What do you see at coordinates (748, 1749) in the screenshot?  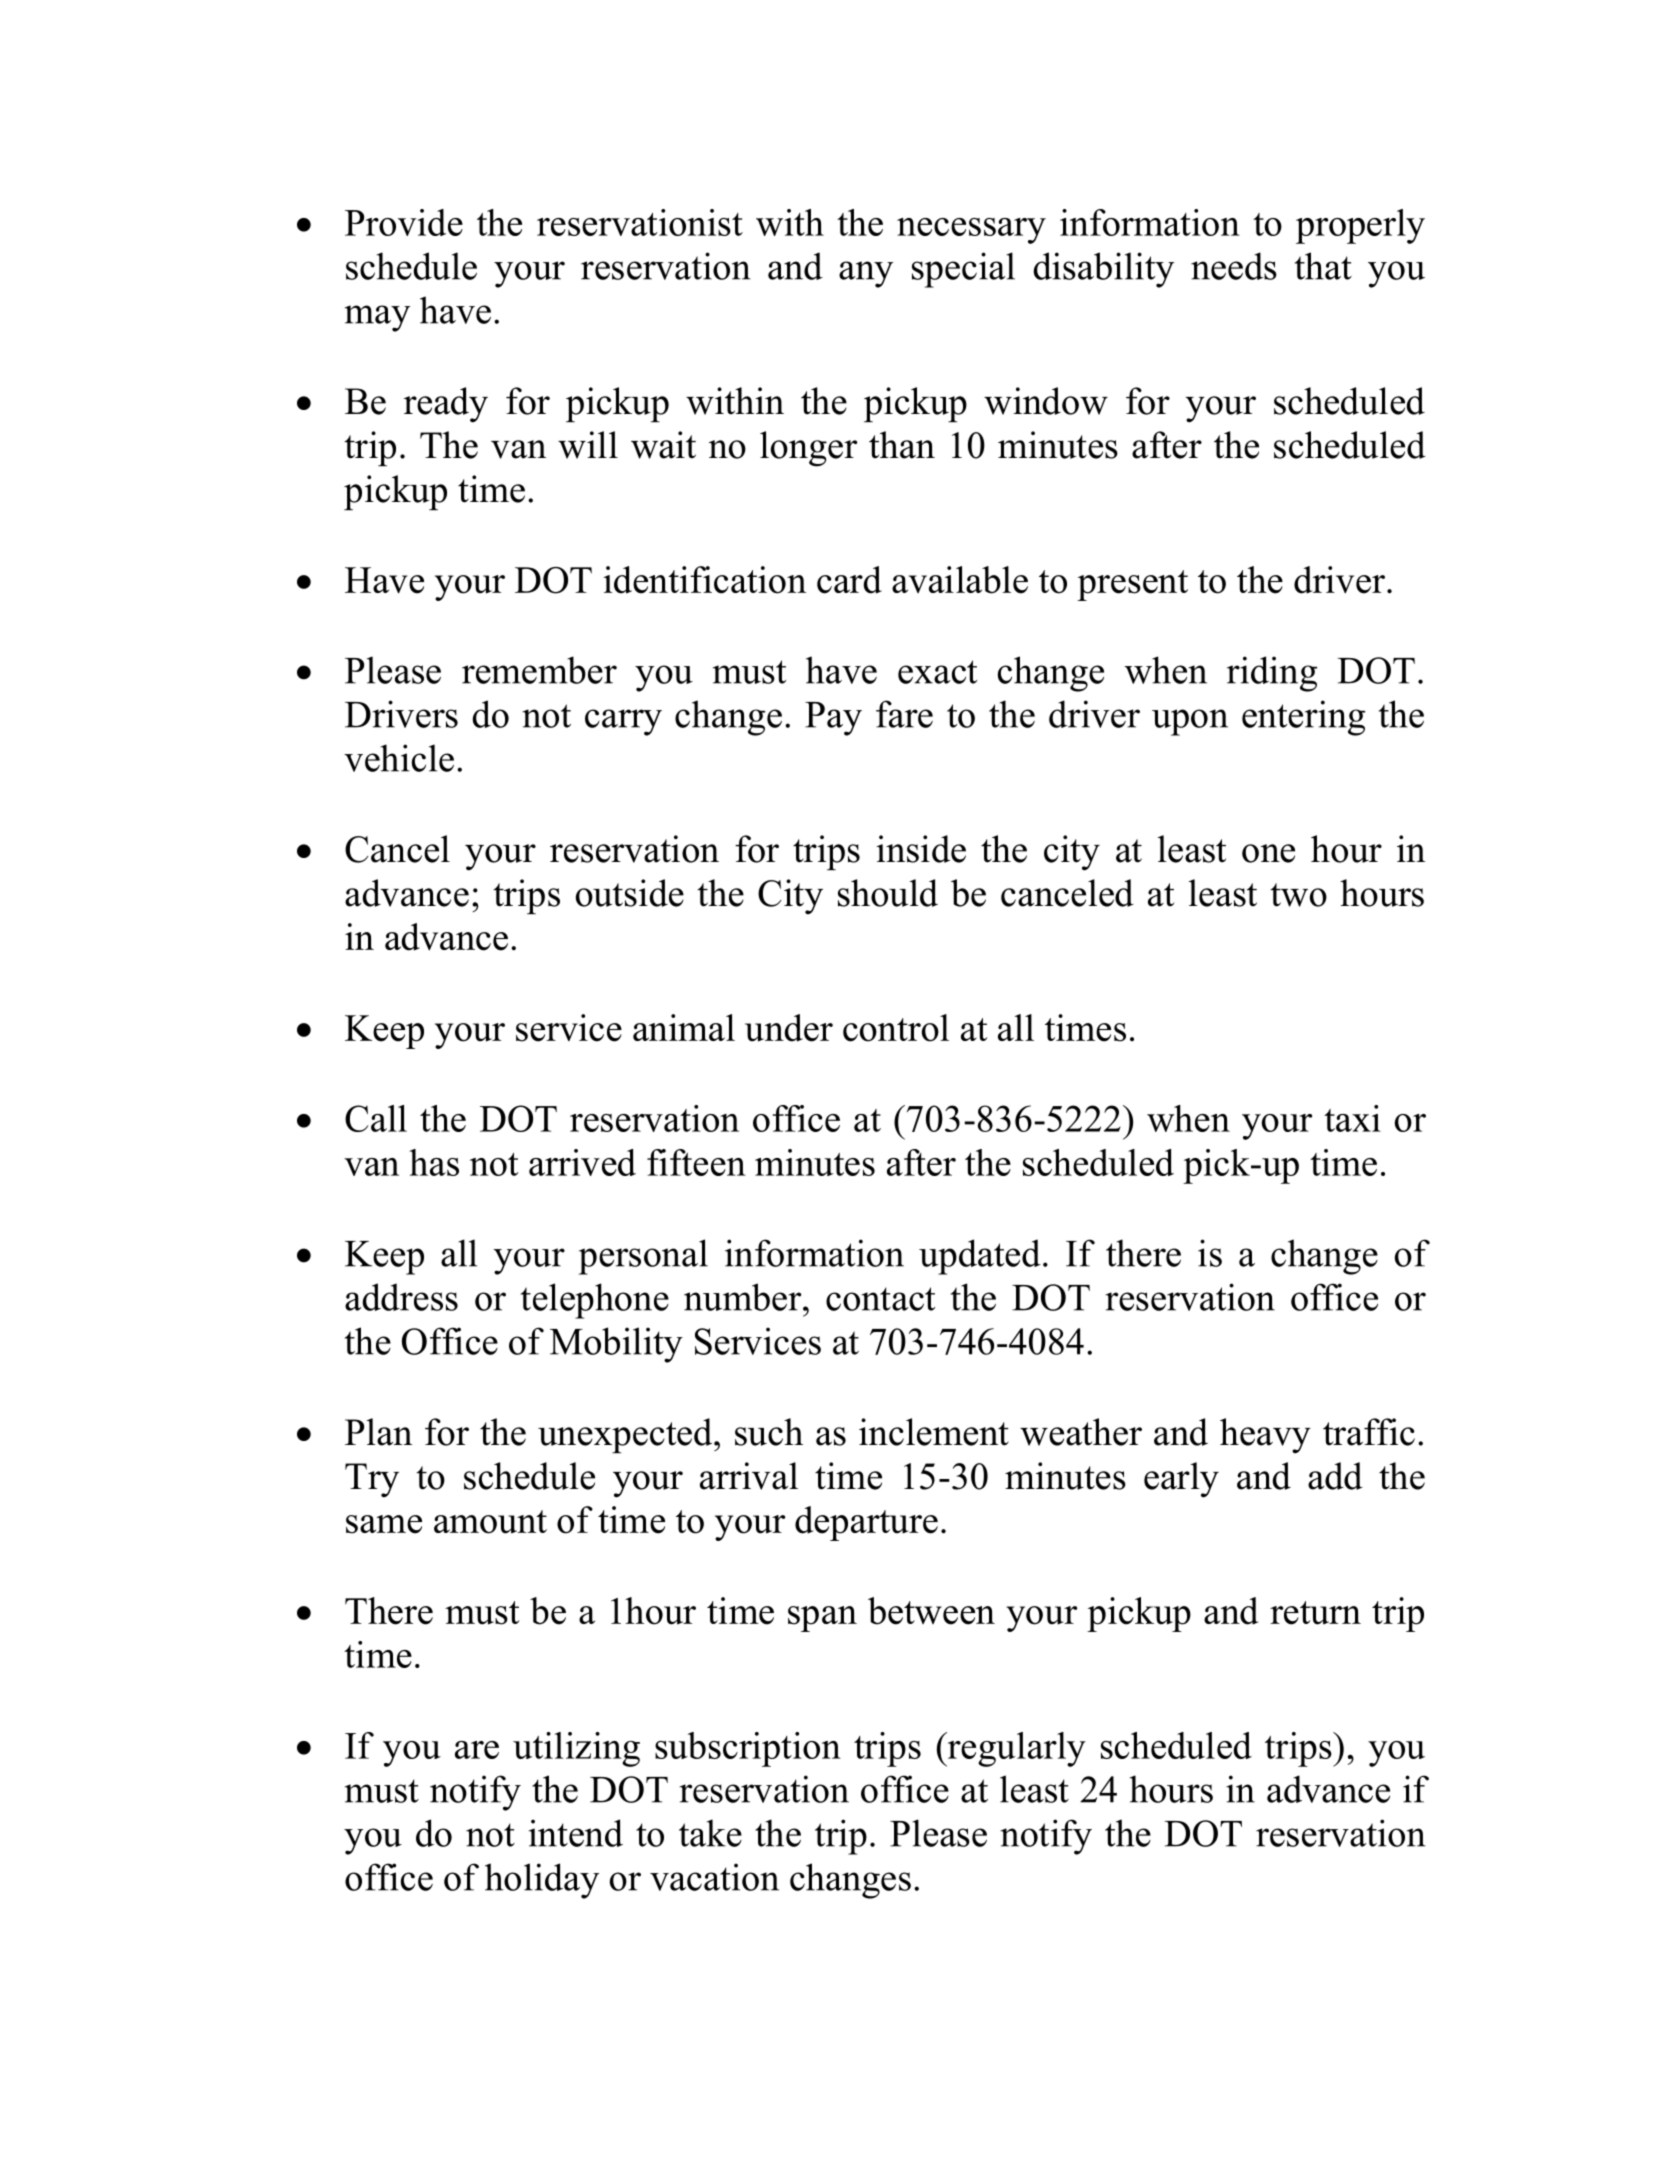 I see `subscription` at bounding box center [748, 1749].
